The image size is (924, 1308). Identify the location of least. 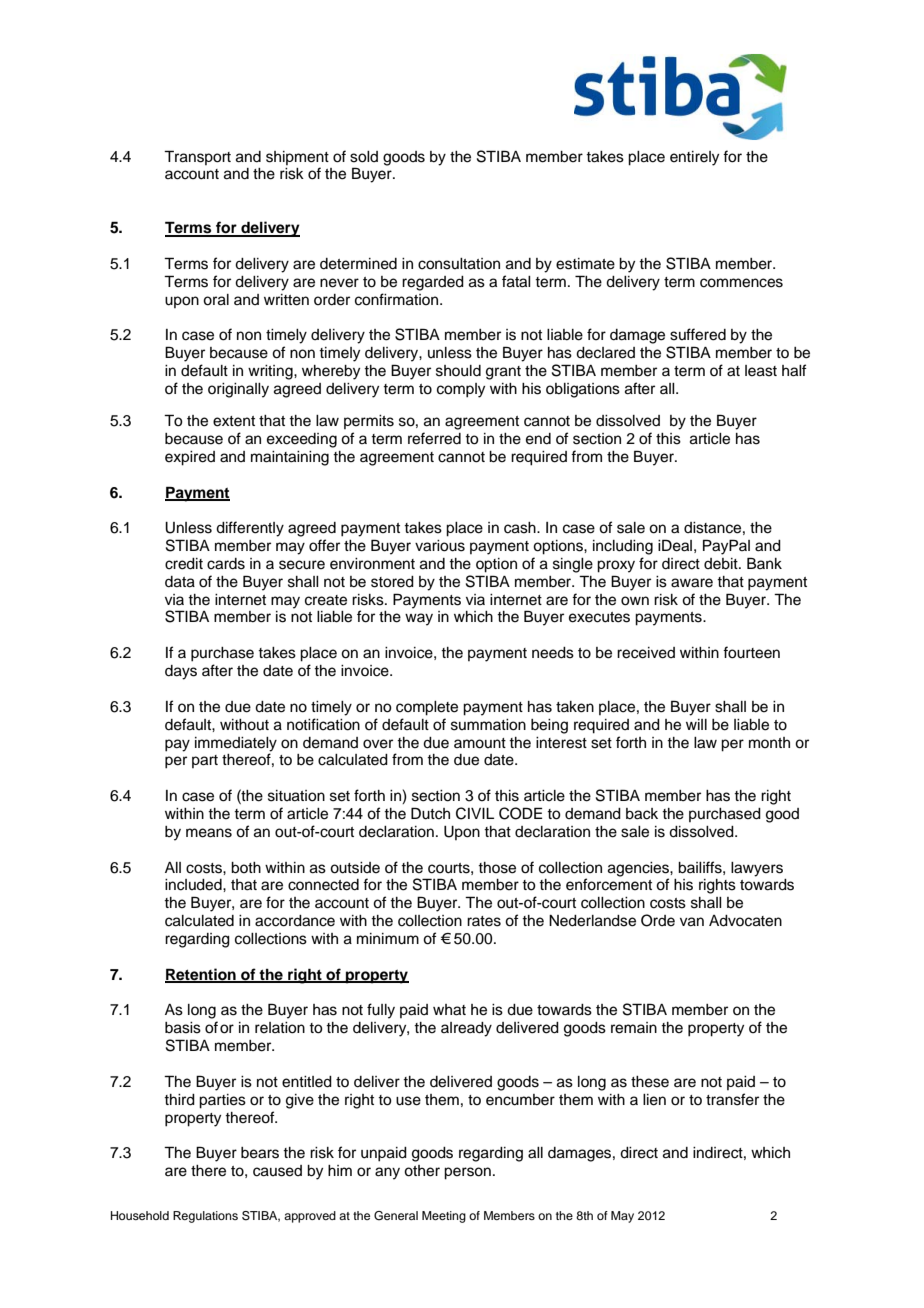
(761, 371).
